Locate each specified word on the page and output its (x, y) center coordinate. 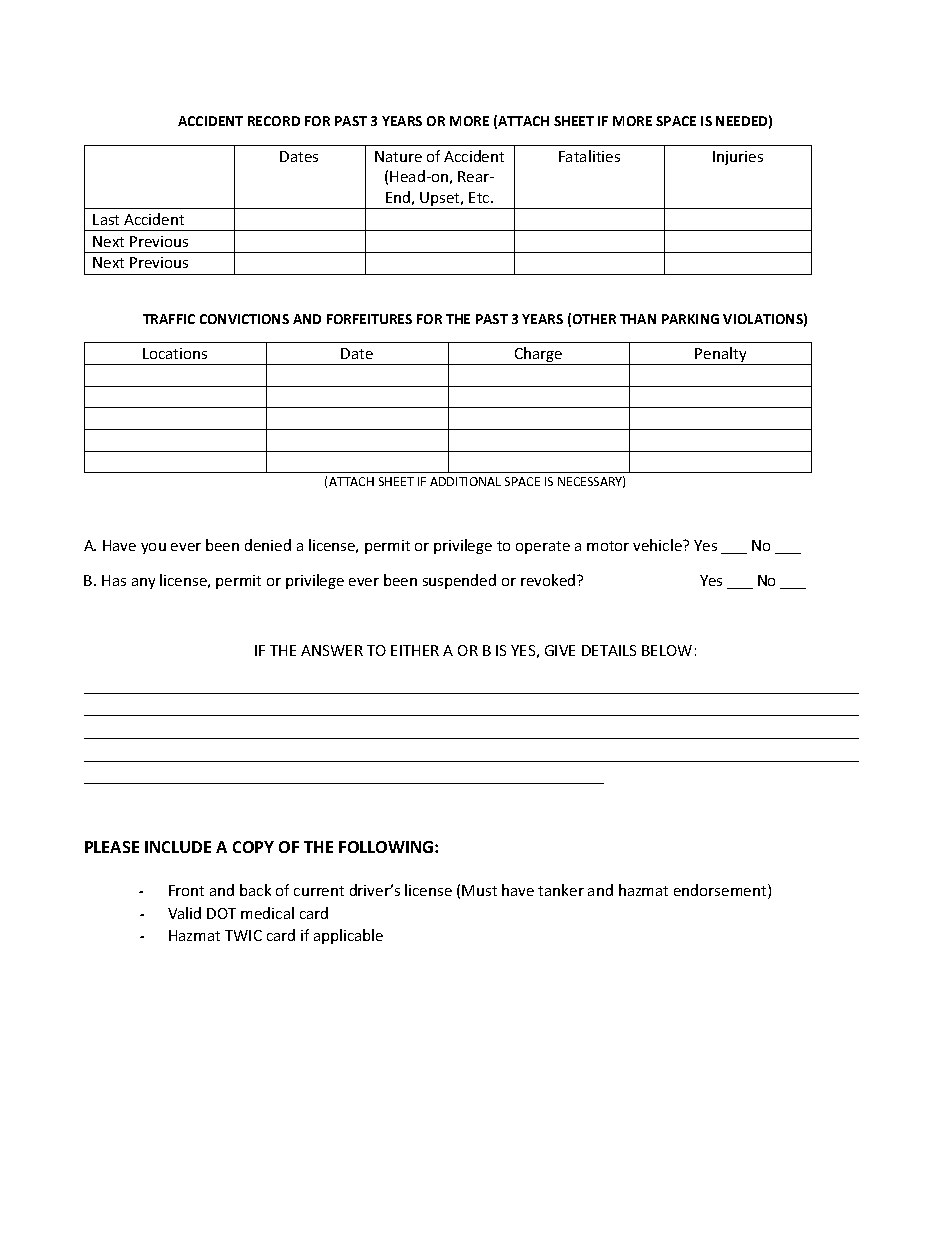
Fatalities (589, 156)
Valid (184, 913)
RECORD (274, 121)
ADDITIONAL (465, 481)
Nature (398, 156)
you (153, 548)
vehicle (658, 545)
